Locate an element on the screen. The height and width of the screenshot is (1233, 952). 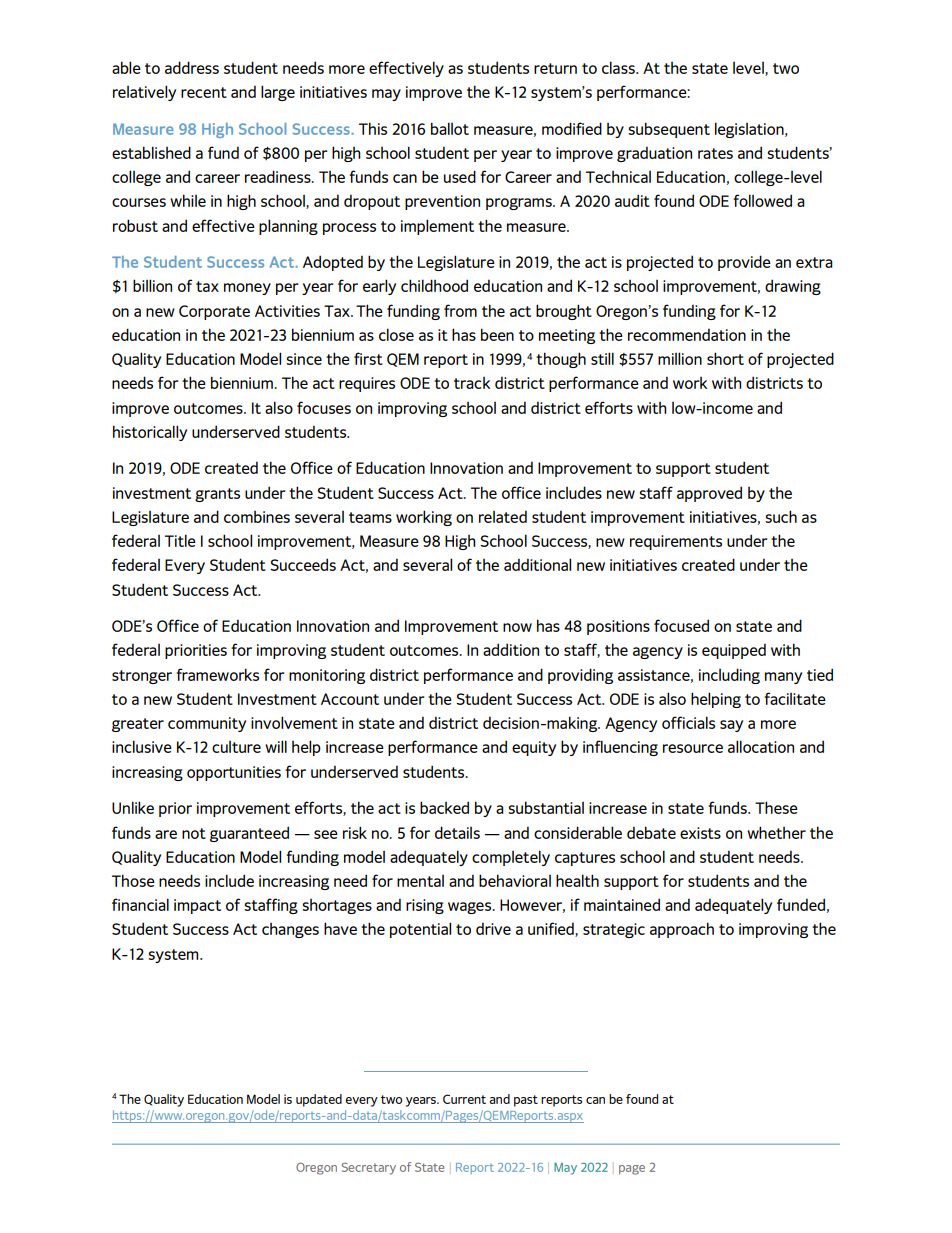
ballot is located at coordinates (450, 128).
